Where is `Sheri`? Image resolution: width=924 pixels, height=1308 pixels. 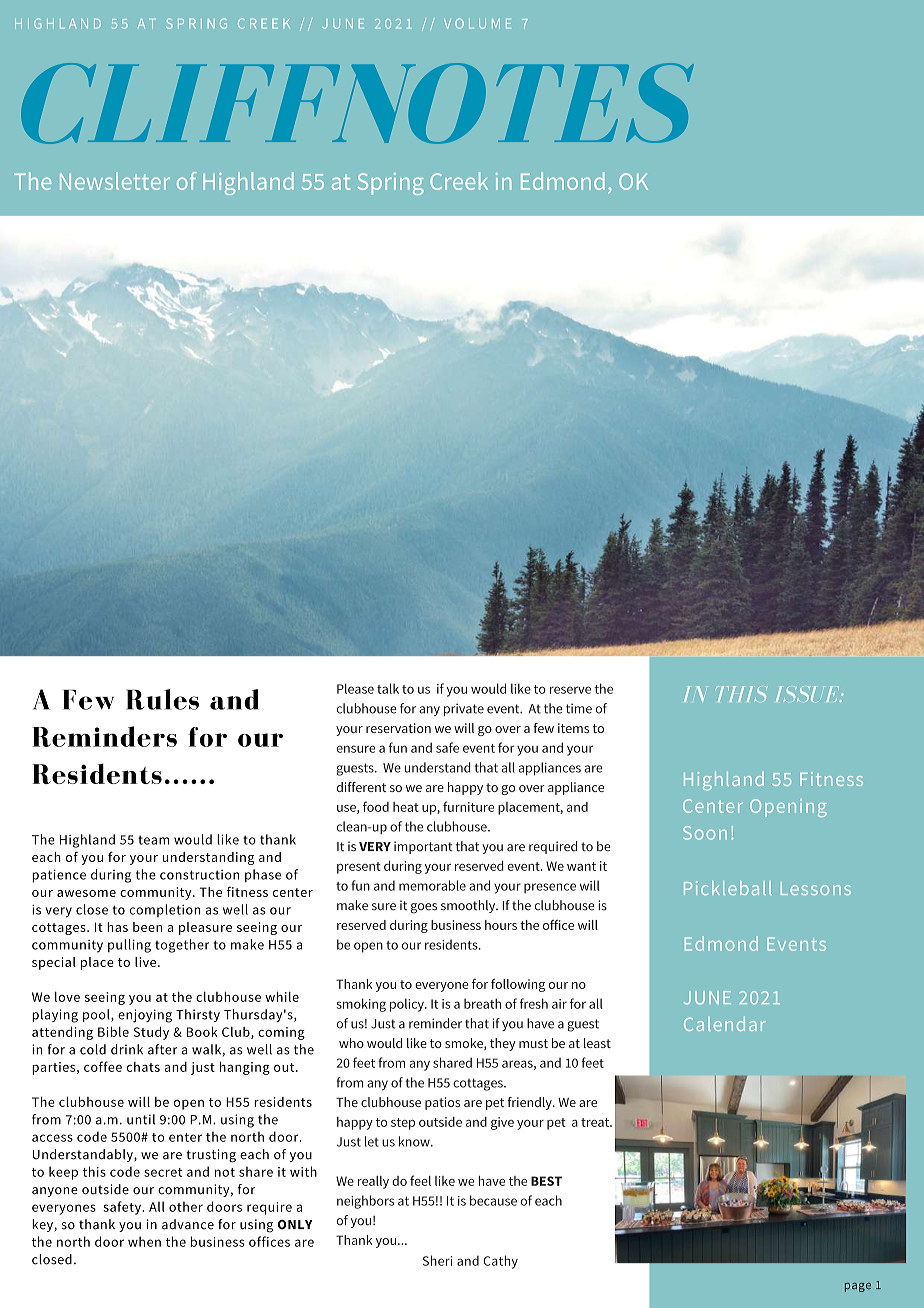
Sheri is located at coordinates (438, 1260).
